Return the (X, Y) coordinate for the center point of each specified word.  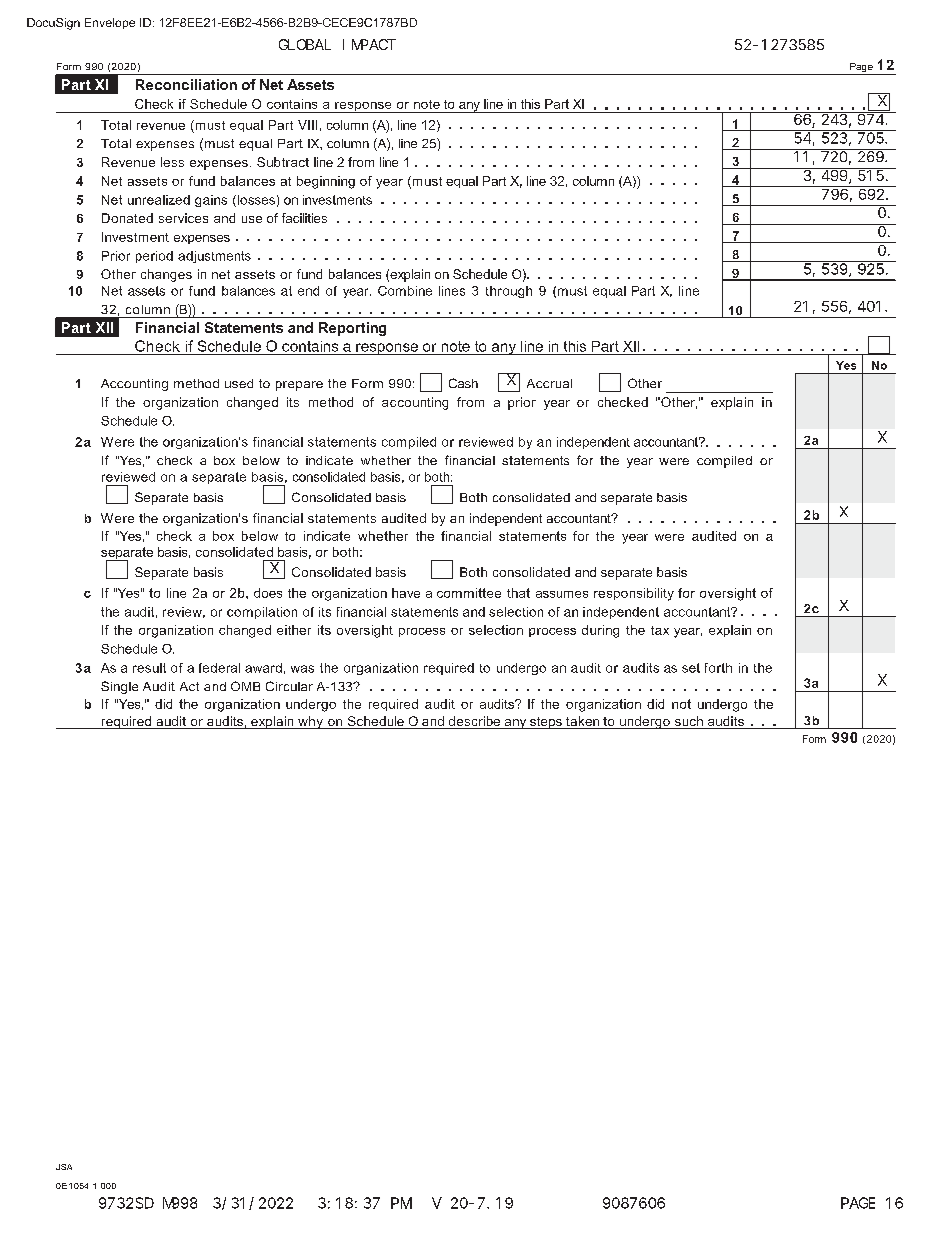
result (149, 668)
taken (582, 722)
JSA (64, 1167)
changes (166, 275)
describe (474, 722)
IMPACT (369, 44)
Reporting (352, 329)
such (689, 722)
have (406, 593)
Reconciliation (186, 84)
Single (119, 687)
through (509, 292)
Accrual (549, 383)
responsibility (634, 594)
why (310, 722)
